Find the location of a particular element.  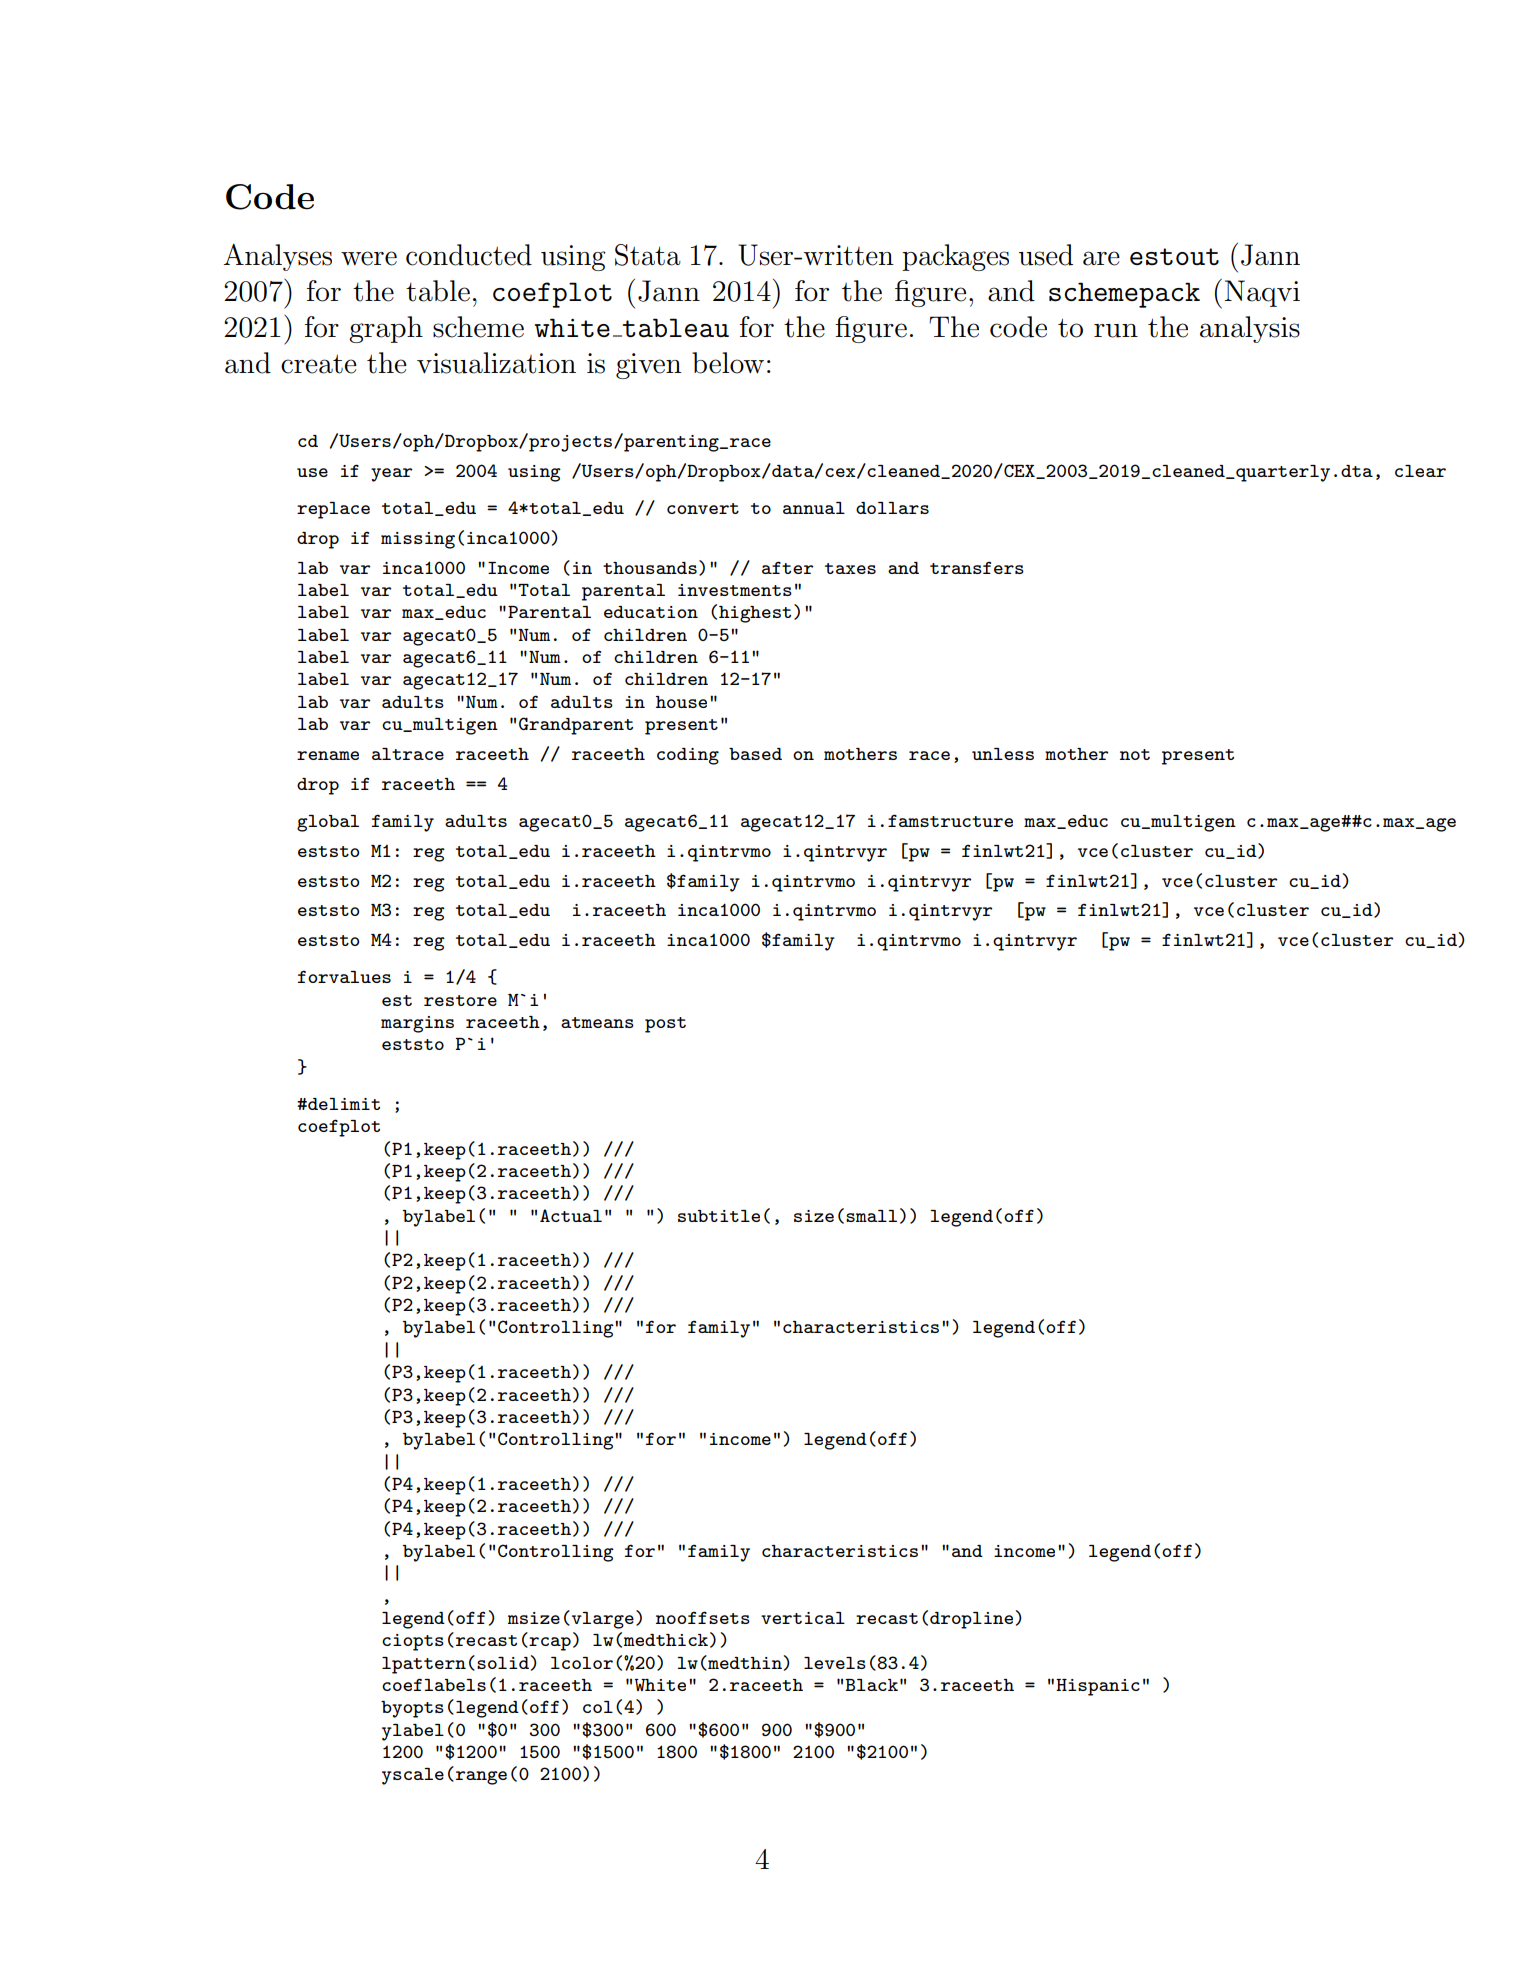

vertical is located at coordinates (803, 1618).
